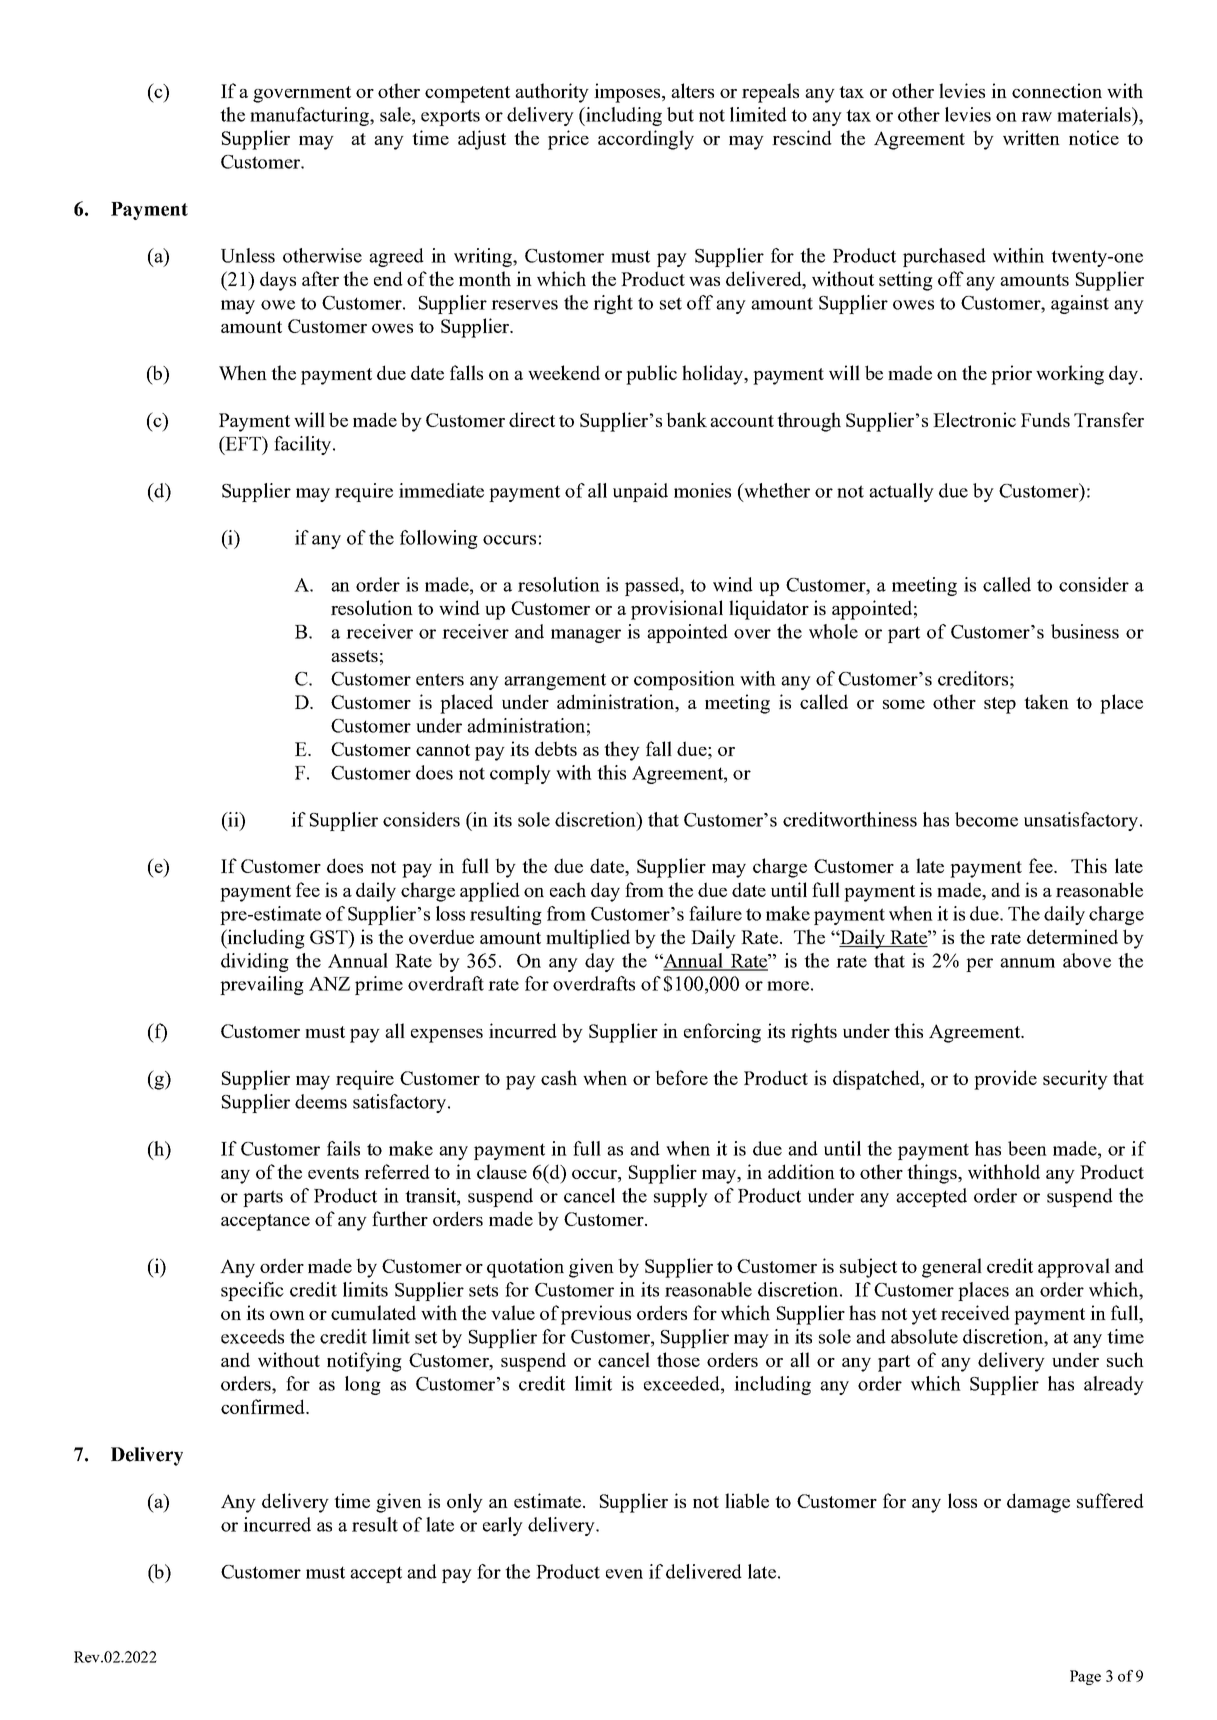  What do you see at coordinates (702, 490) in the image?
I see `monies` at bounding box center [702, 490].
